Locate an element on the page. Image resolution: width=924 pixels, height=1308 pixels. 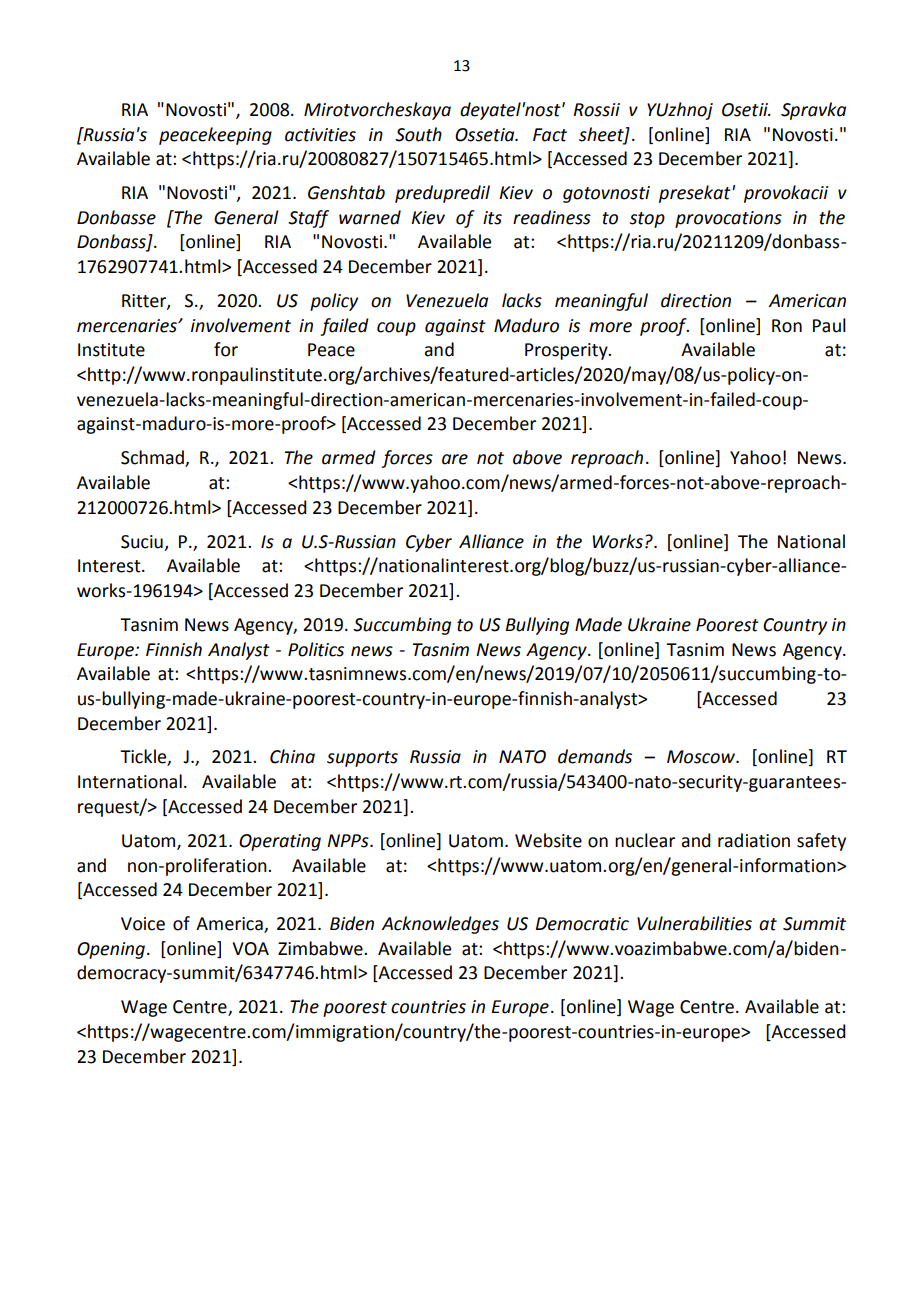
Acknowledges is located at coordinates (440, 925).
